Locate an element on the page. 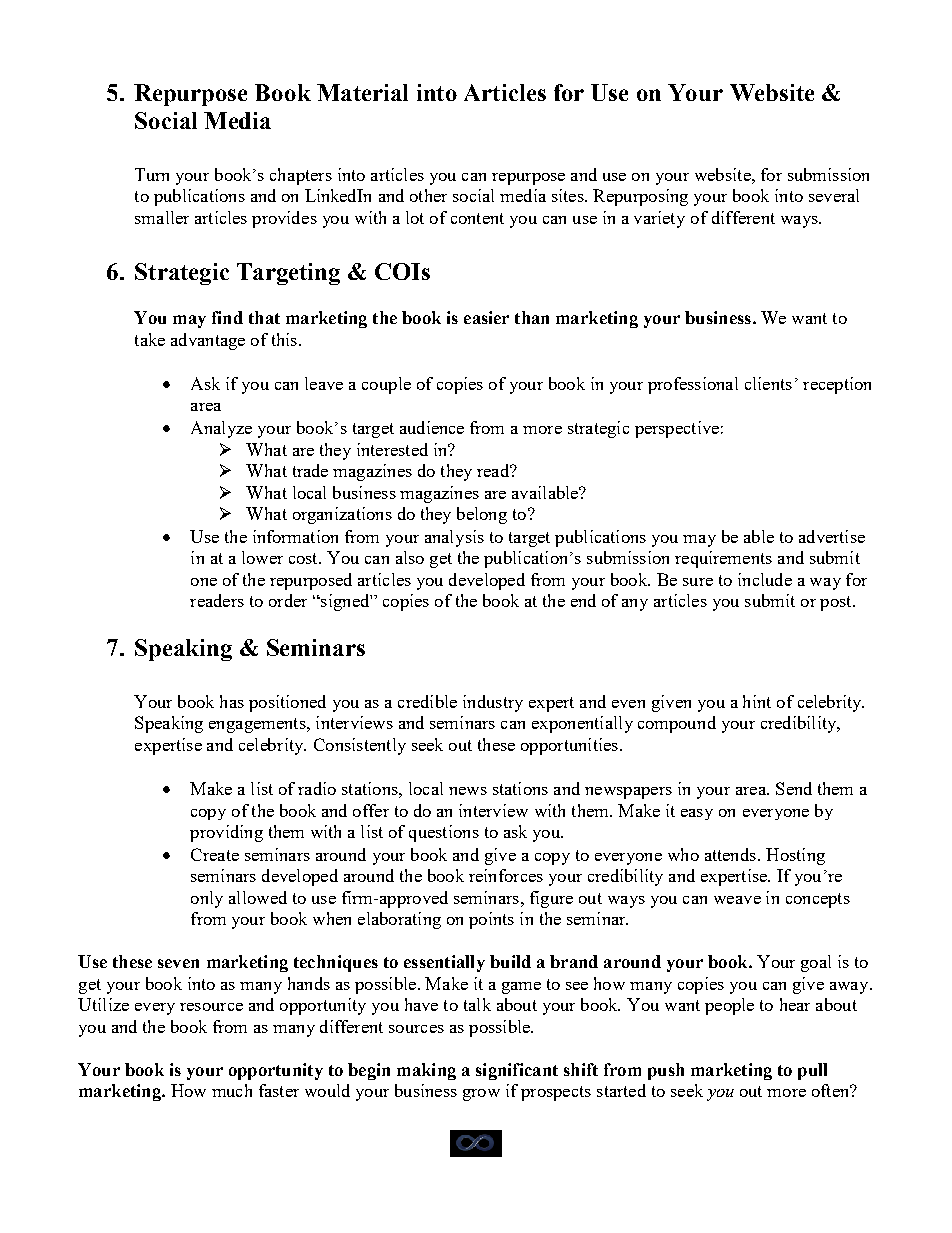  Turn is located at coordinates (152, 174).
